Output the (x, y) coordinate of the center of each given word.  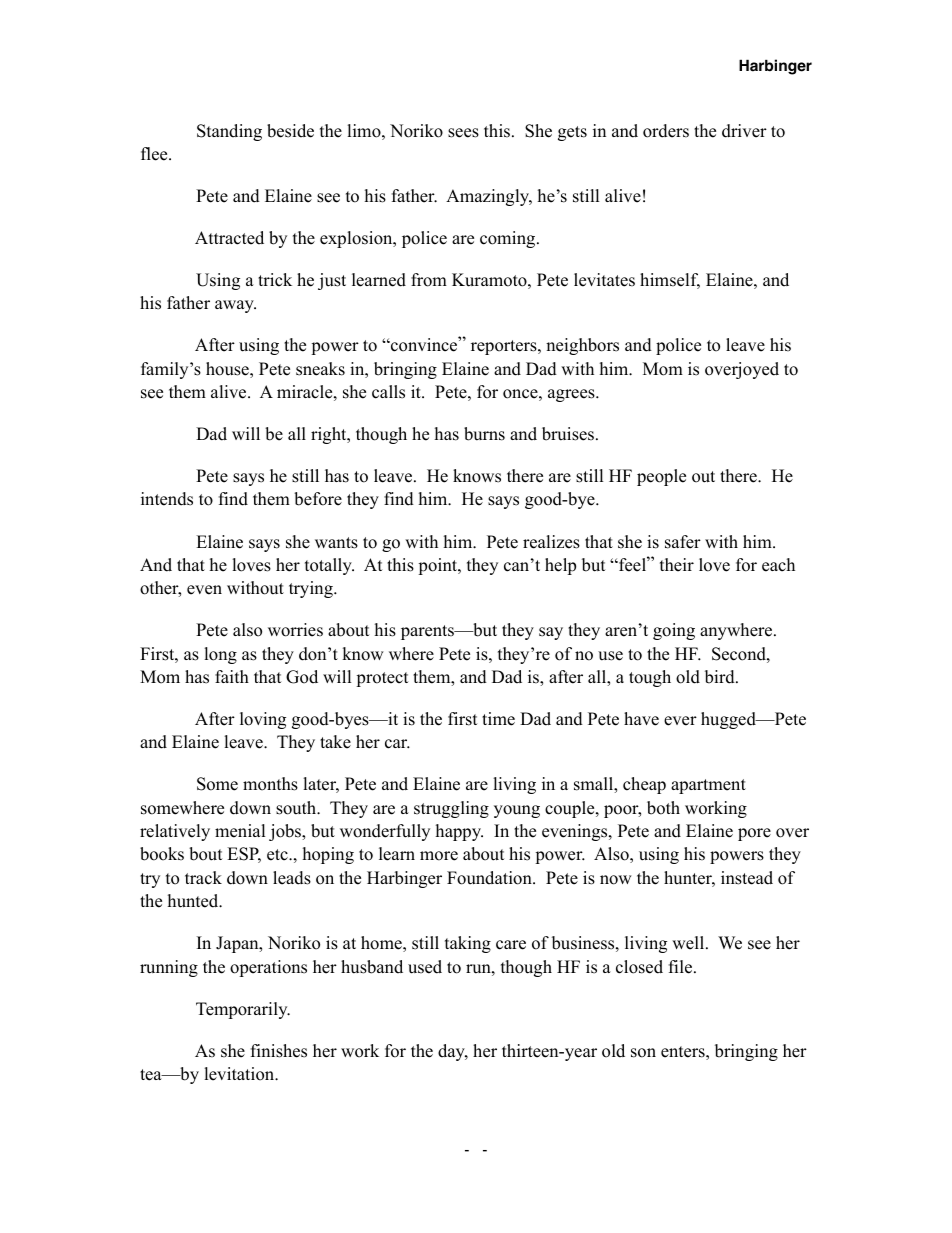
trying (312, 589)
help (560, 566)
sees (463, 133)
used (425, 967)
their (677, 565)
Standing (229, 132)
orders (666, 131)
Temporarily (243, 1010)
